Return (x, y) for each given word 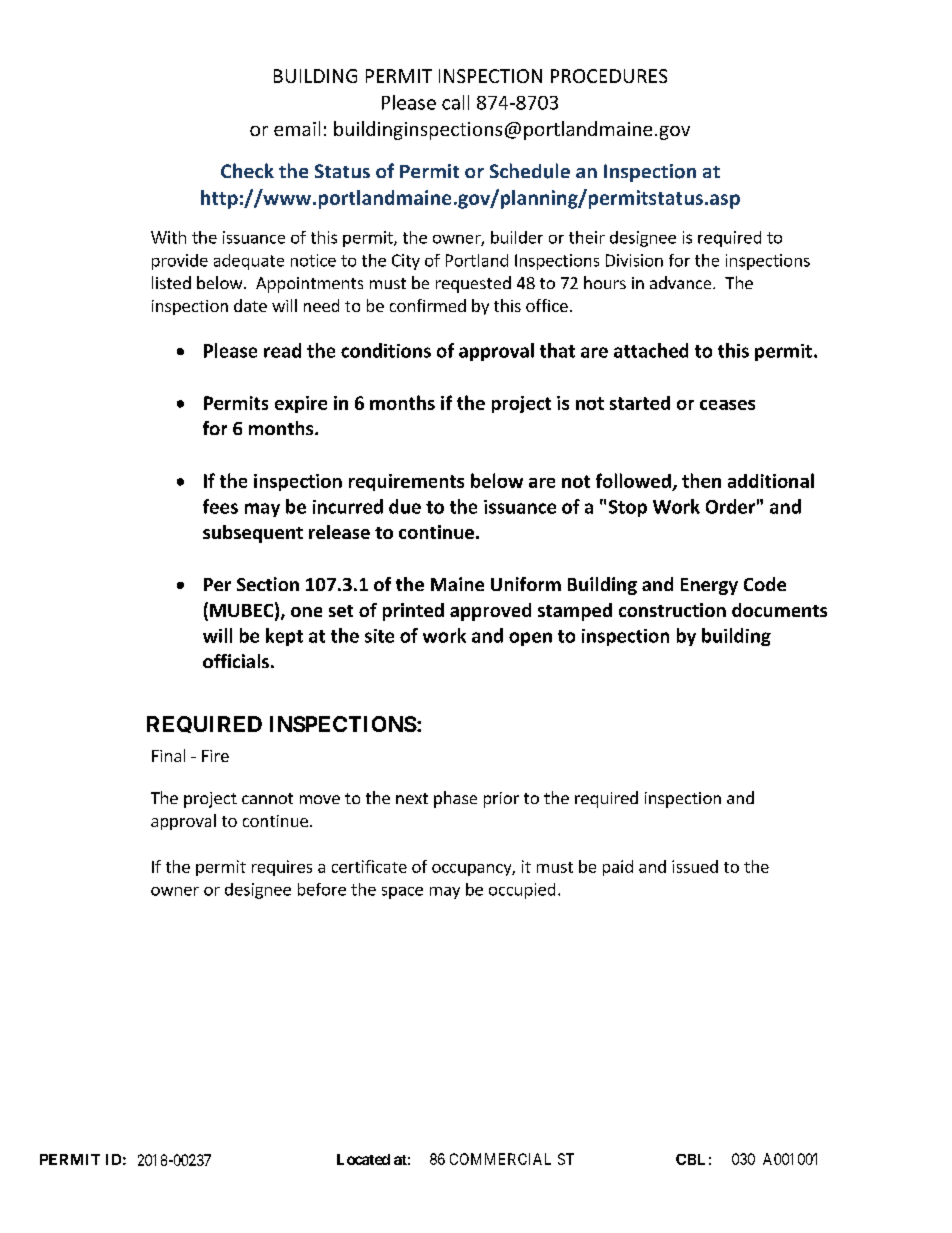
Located (363, 1159)
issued (695, 866)
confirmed (428, 305)
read (282, 350)
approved (490, 612)
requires (282, 868)
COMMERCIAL (500, 1159)
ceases (727, 405)
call (455, 102)
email (297, 128)
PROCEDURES (609, 76)
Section (268, 584)
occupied (522, 891)
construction (672, 610)
